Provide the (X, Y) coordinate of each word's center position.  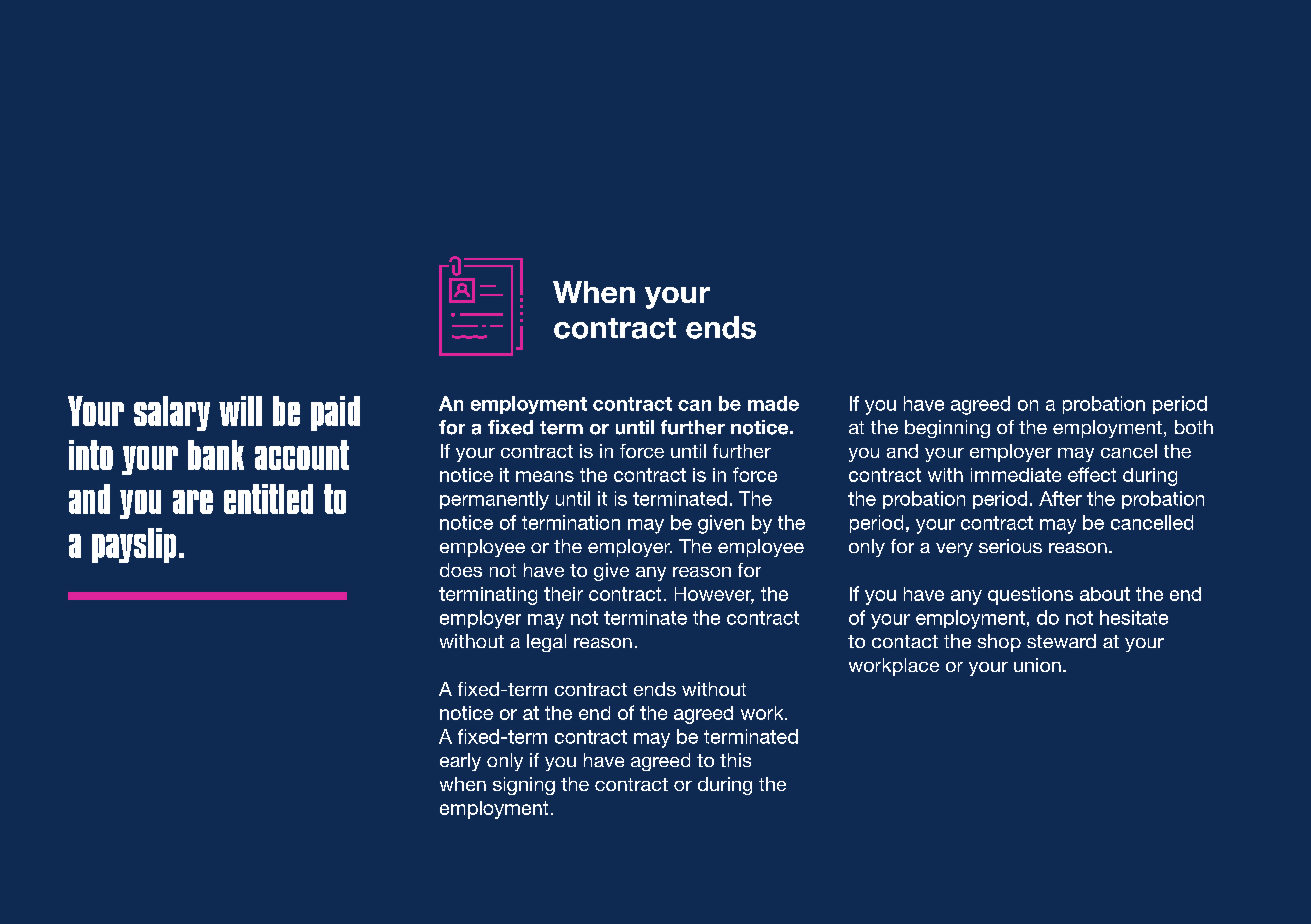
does (461, 570)
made (773, 403)
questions (1030, 596)
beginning (947, 429)
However (714, 595)
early (460, 762)
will (240, 411)
